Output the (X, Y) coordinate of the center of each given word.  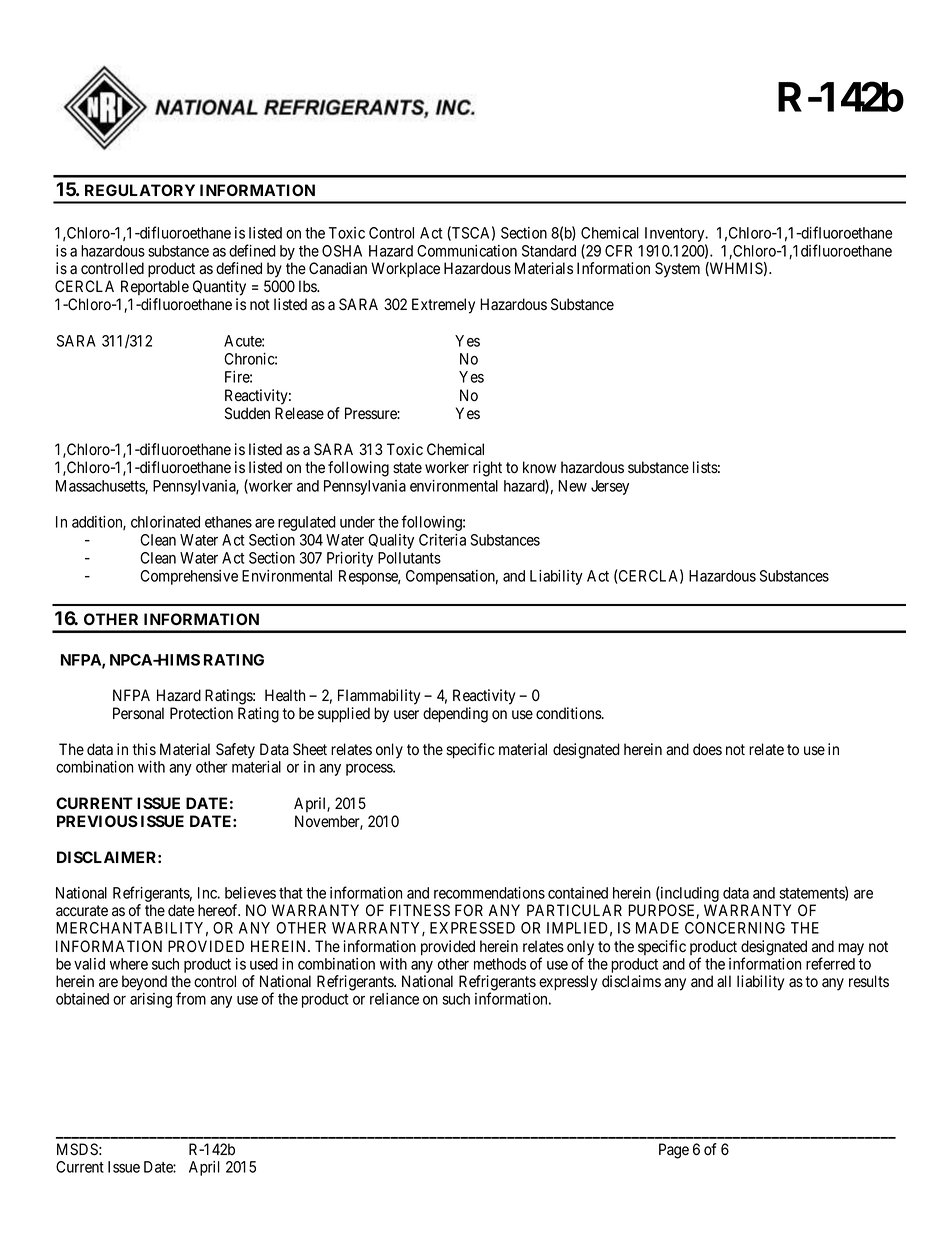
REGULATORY (140, 190)
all (724, 981)
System (677, 270)
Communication (467, 251)
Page (674, 1151)
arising (151, 1000)
